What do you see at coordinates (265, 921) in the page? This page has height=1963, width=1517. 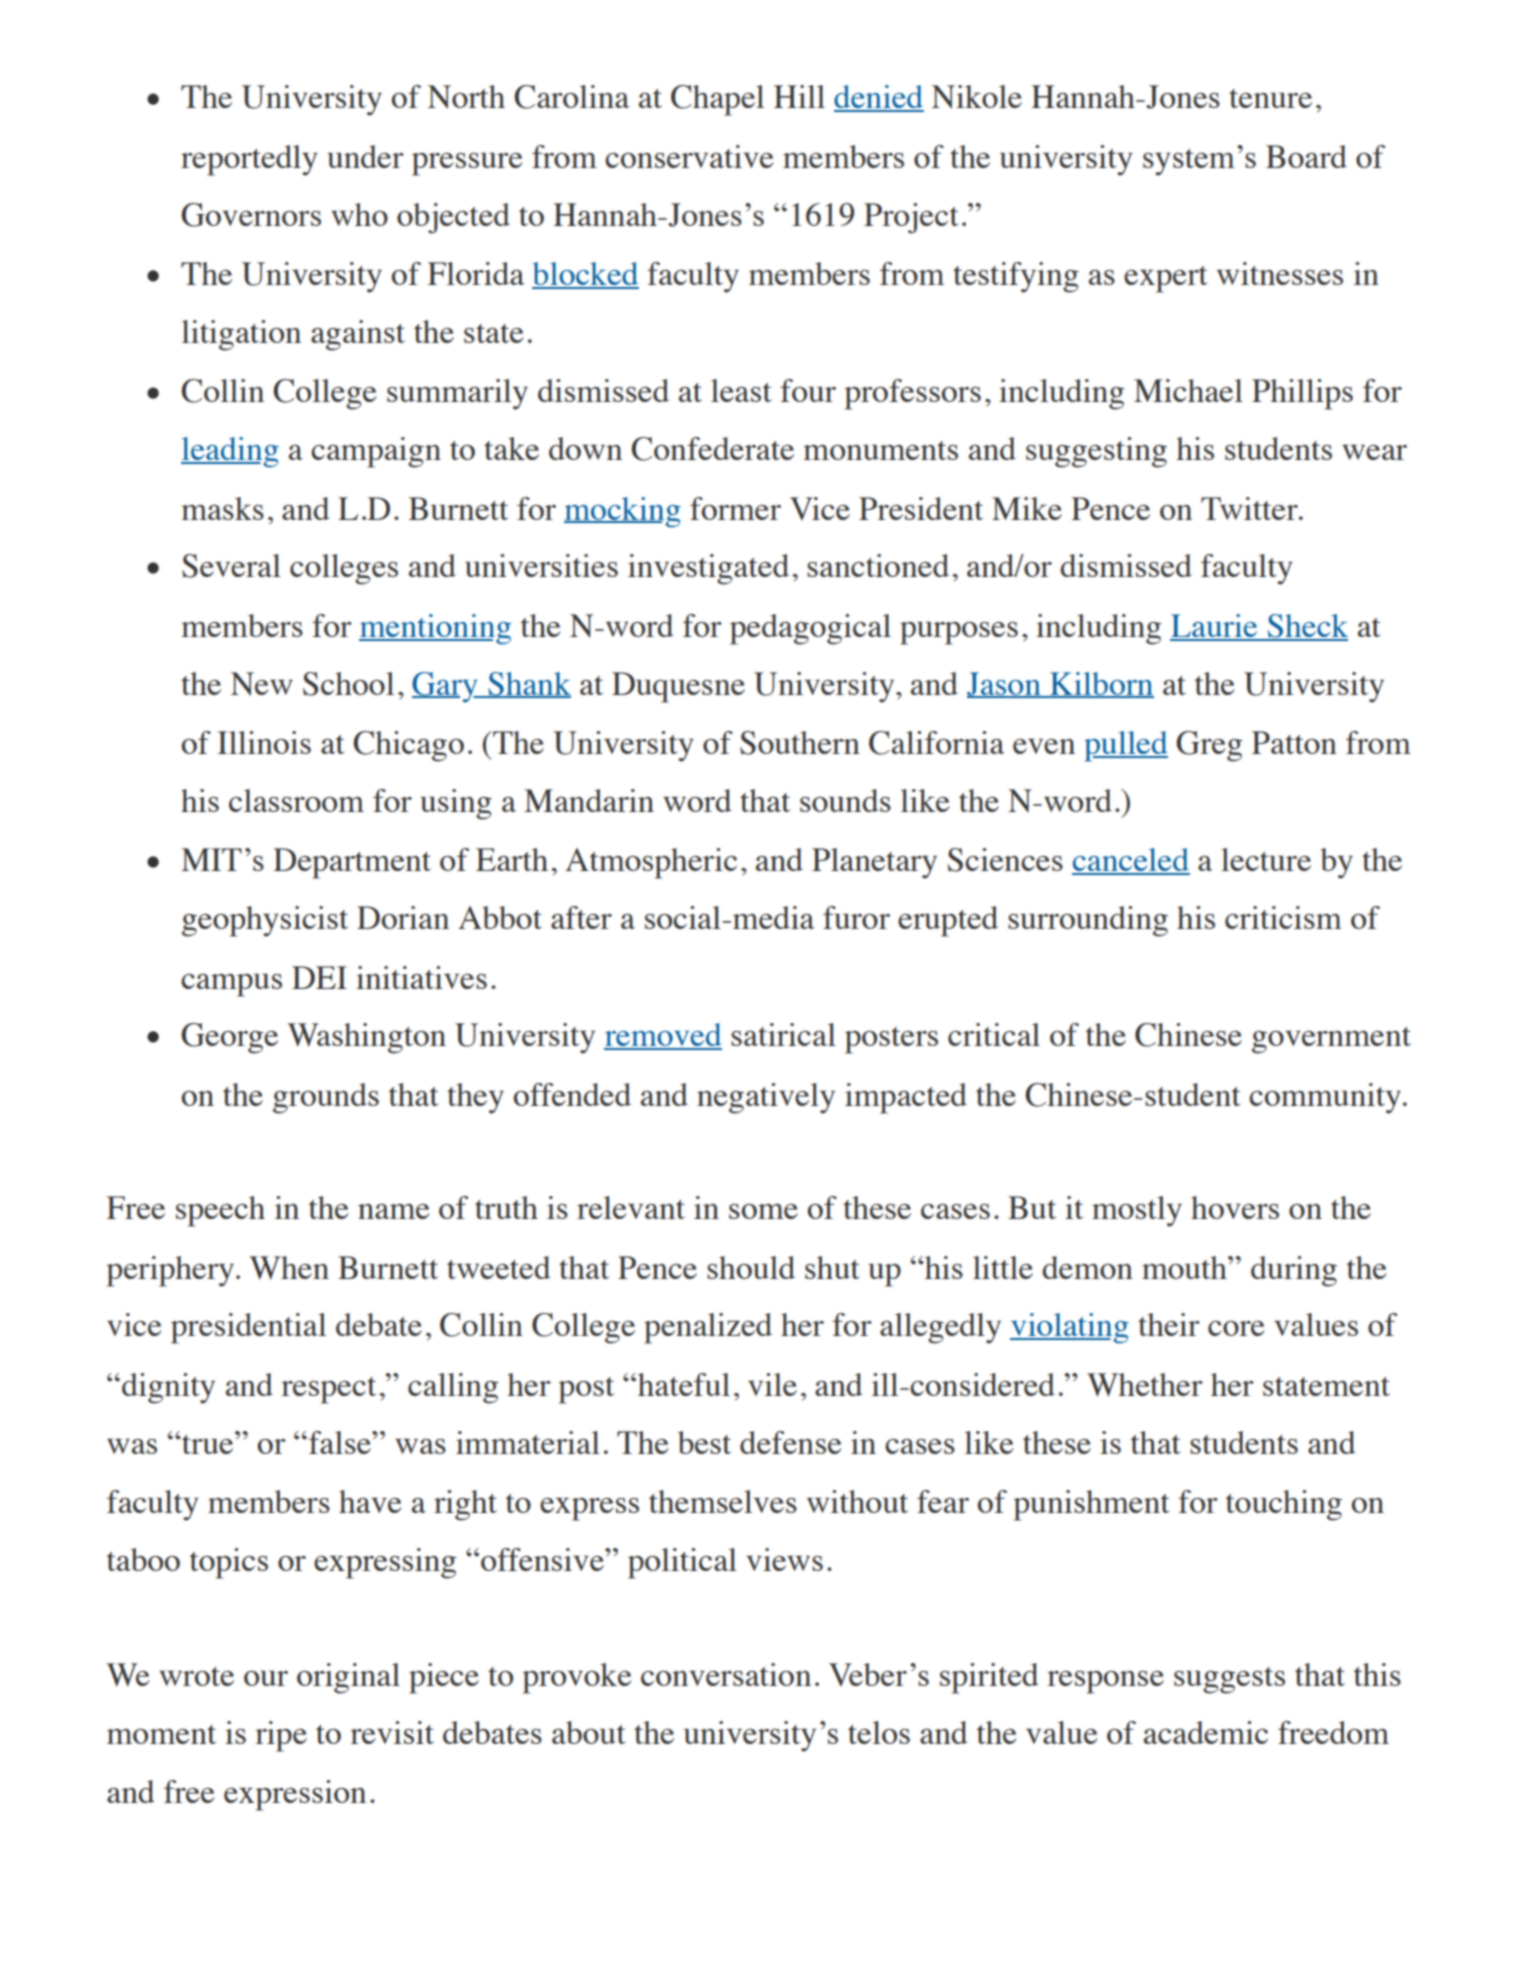 I see `geophysicist` at bounding box center [265, 921].
